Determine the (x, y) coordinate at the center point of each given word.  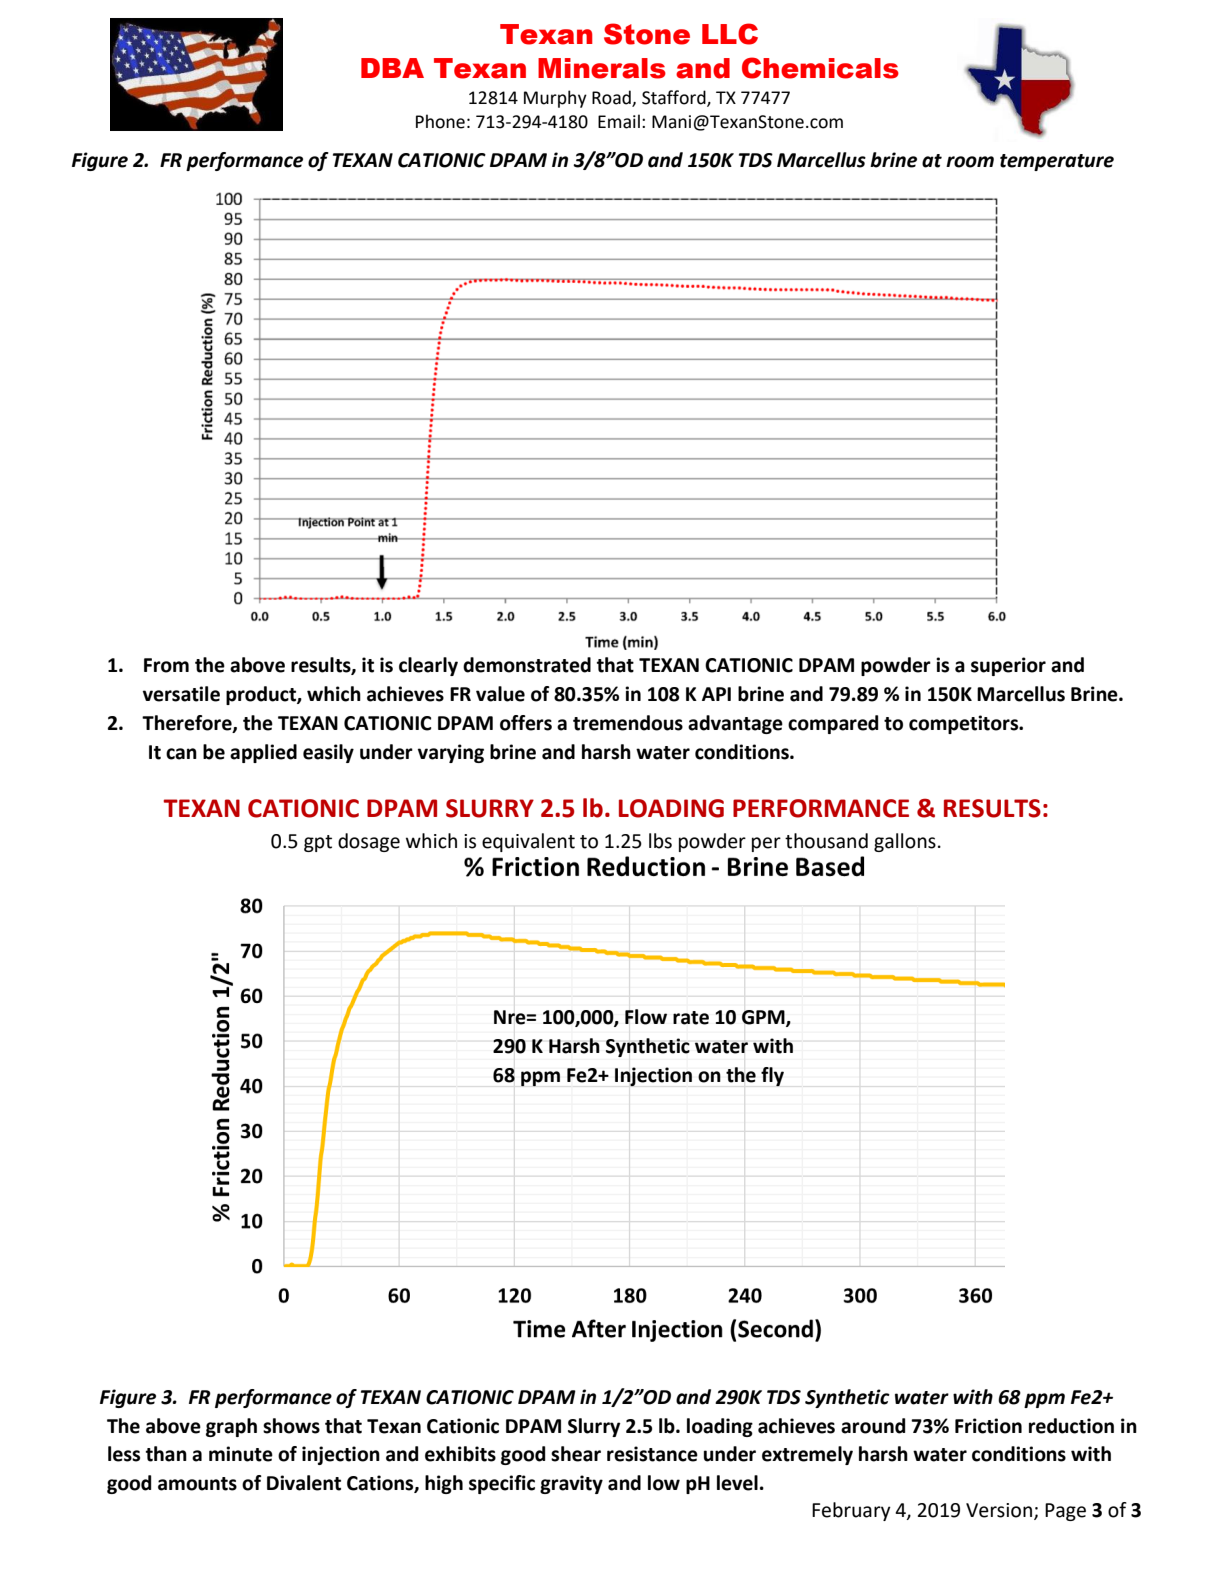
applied (263, 753)
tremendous (628, 723)
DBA (392, 68)
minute (241, 1454)
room (970, 162)
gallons (905, 842)
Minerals (602, 68)
